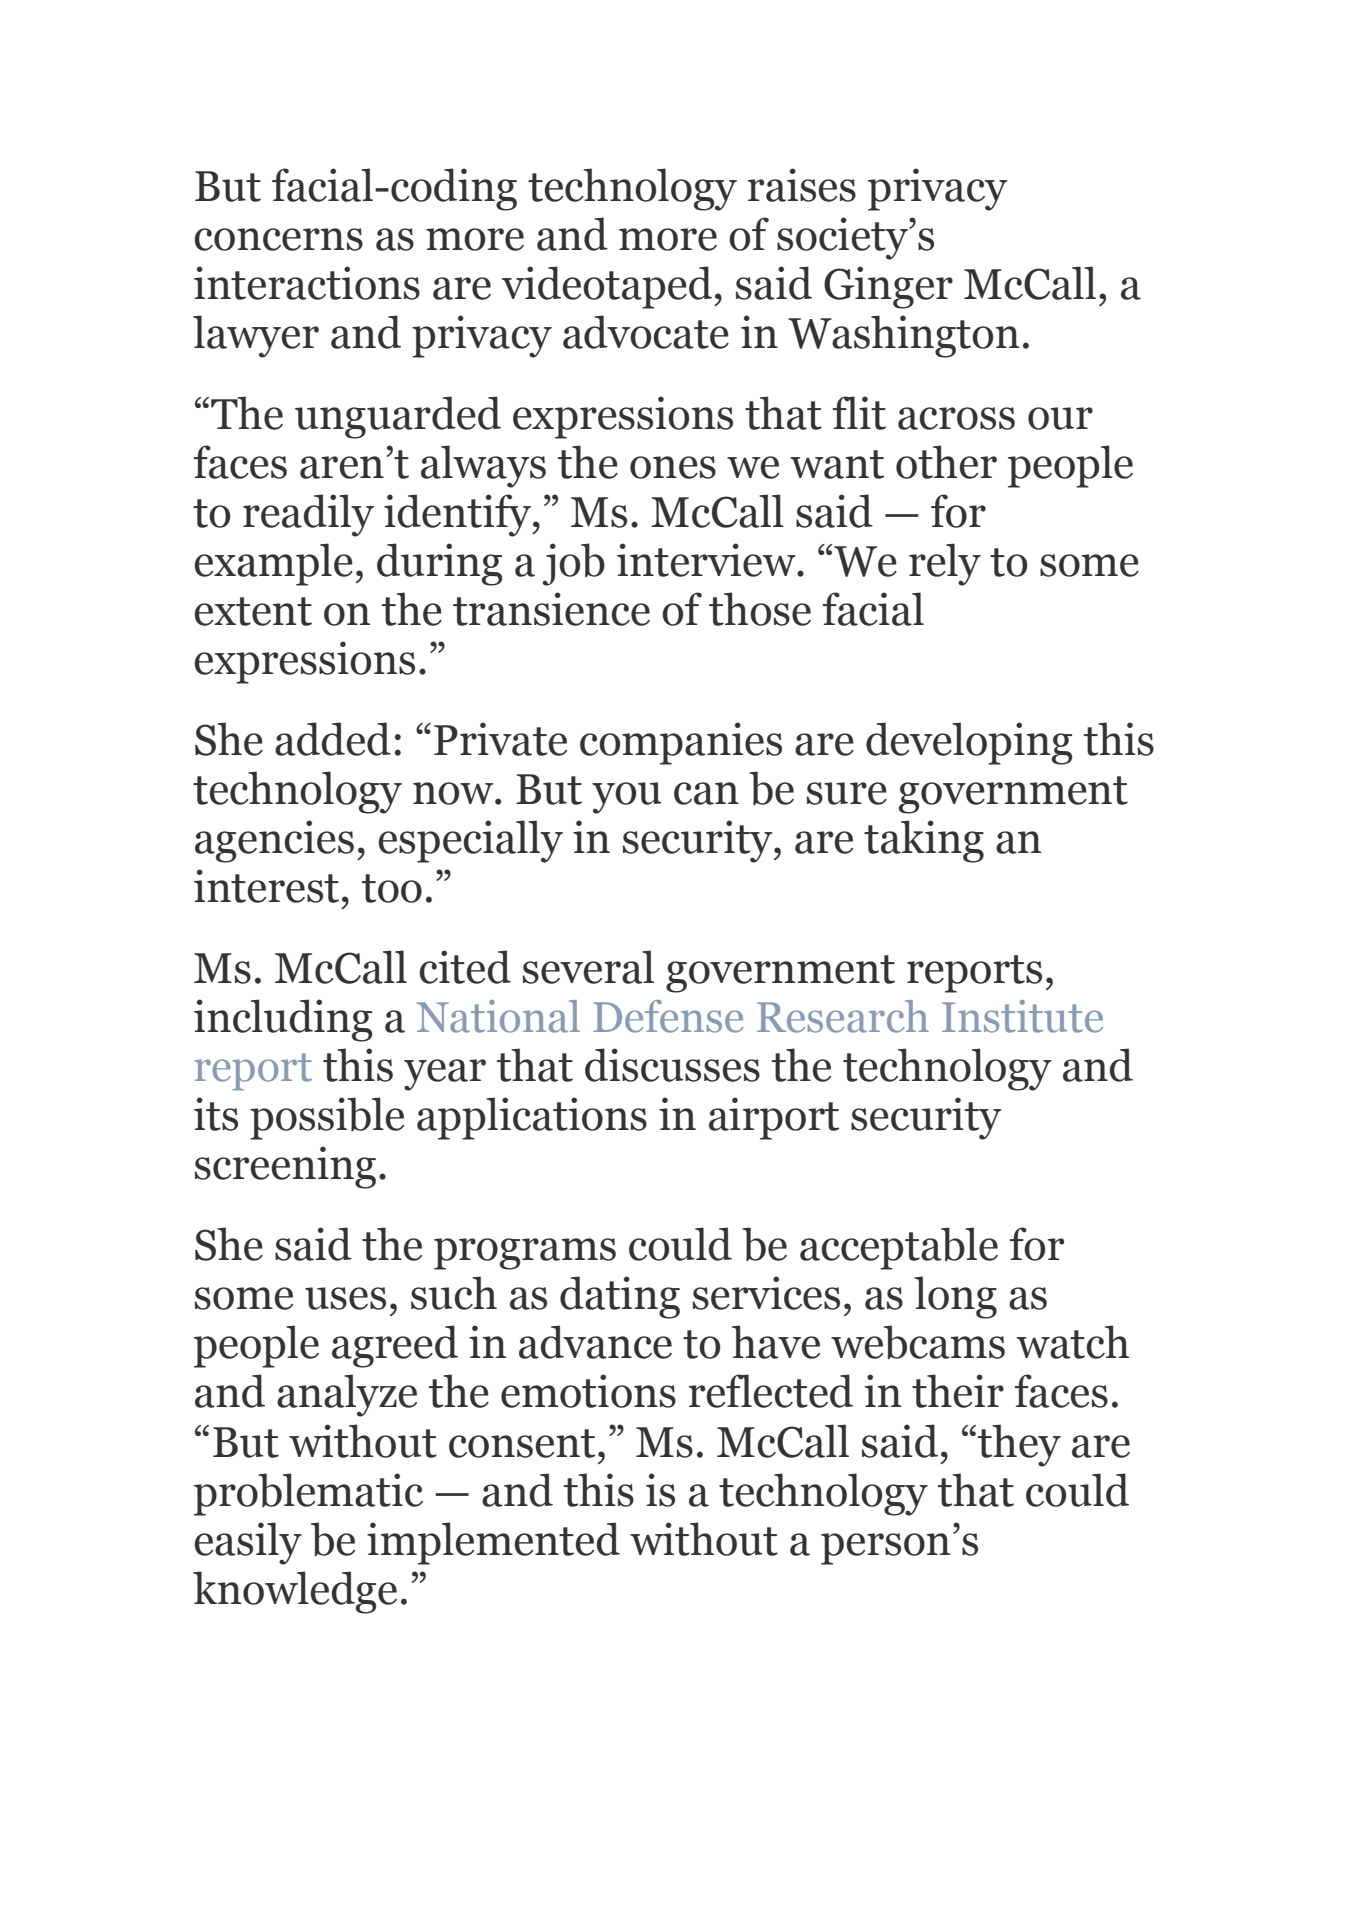  I want to click on they, so click(1019, 1445).
